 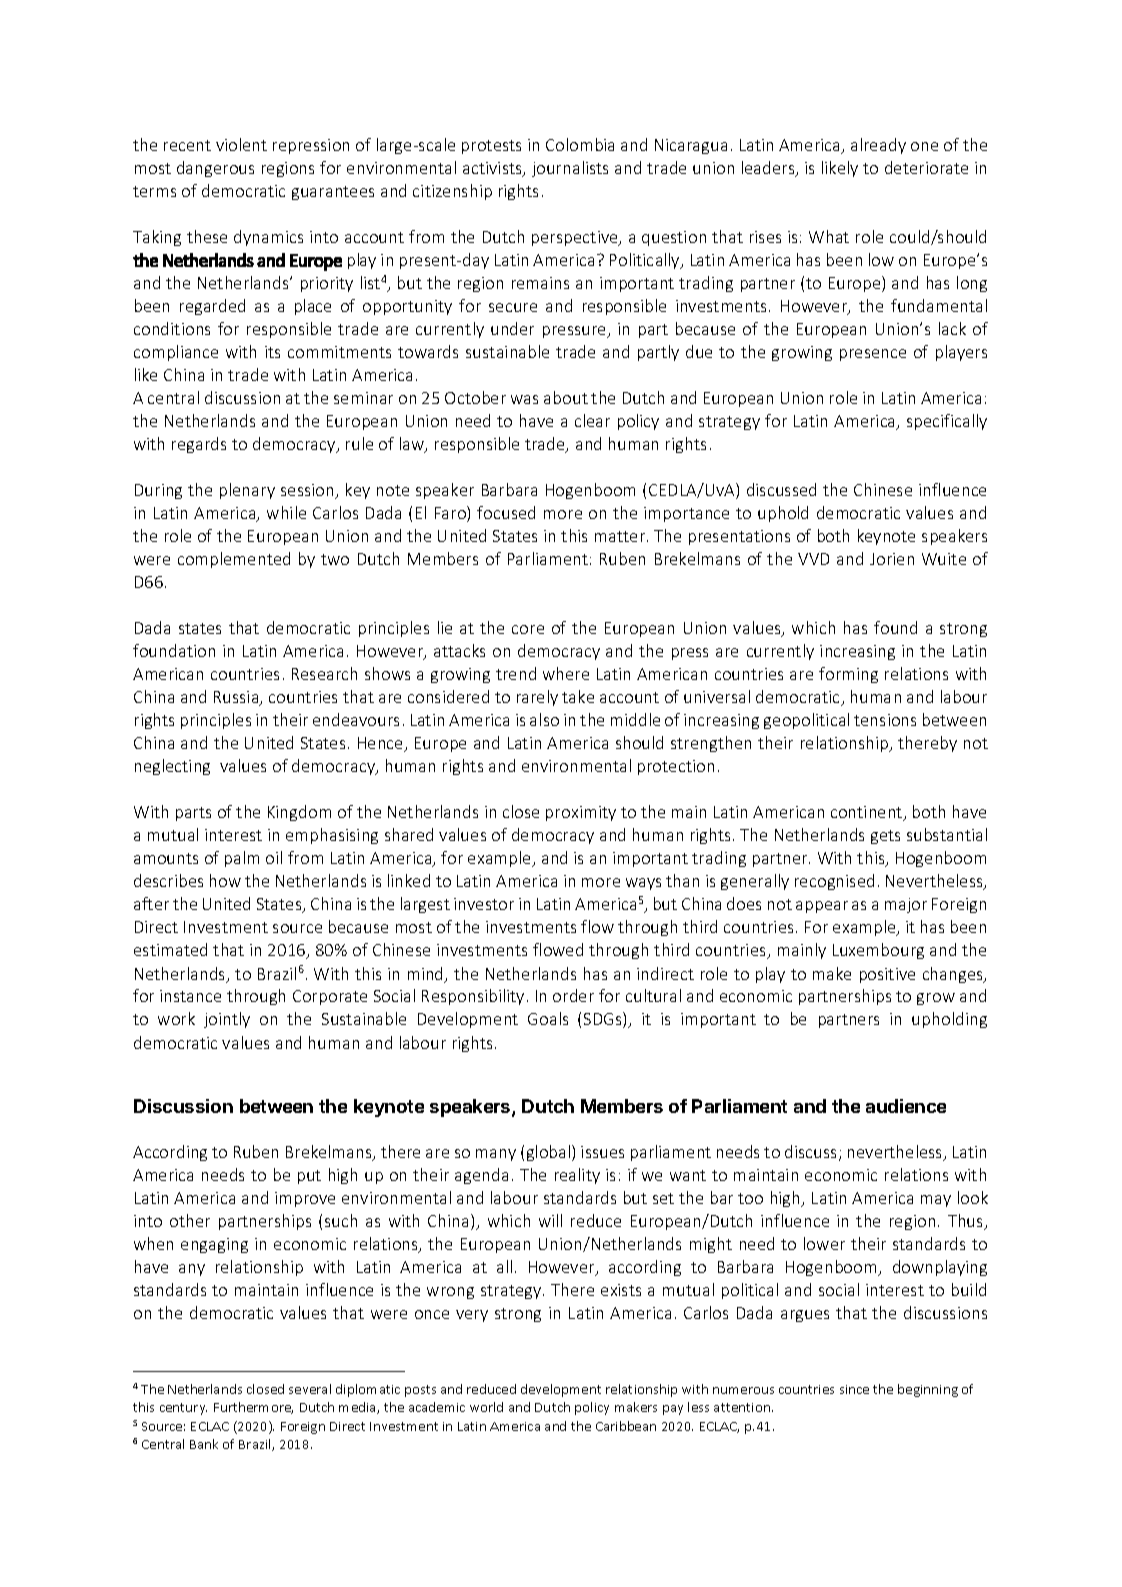 I want to click on Caribbean, so click(x=626, y=1426).
